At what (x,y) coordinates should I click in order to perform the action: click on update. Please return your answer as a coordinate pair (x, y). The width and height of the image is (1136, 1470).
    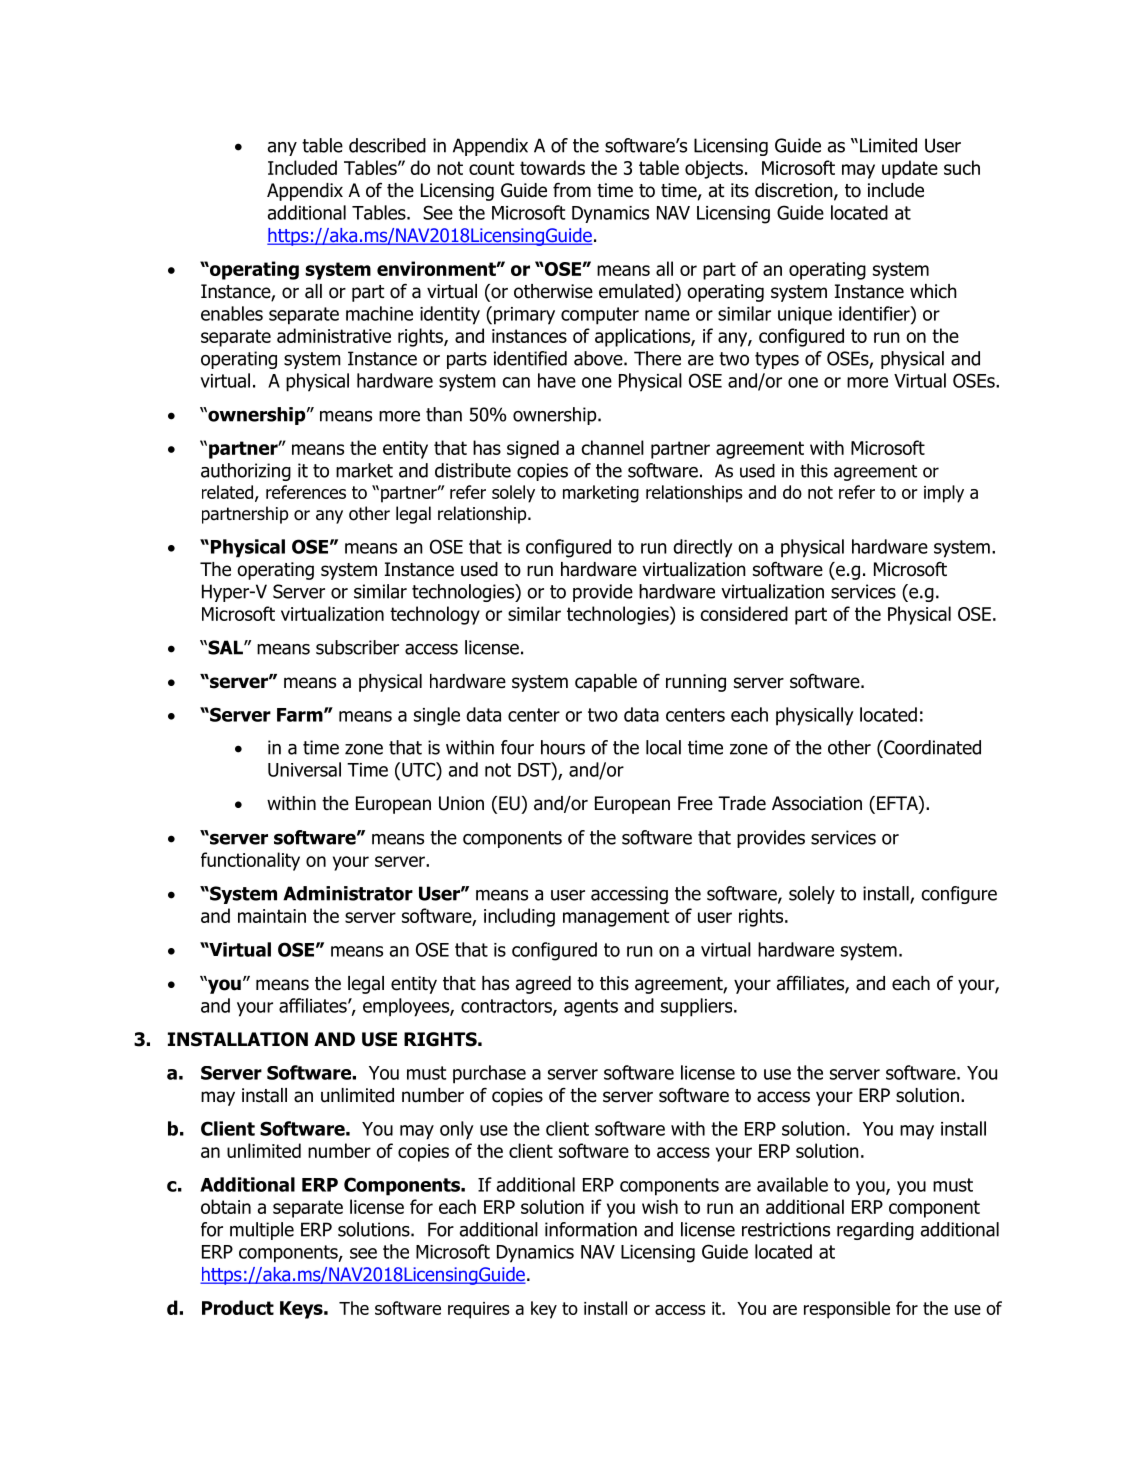
    Looking at the image, I should click on (910, 169).
